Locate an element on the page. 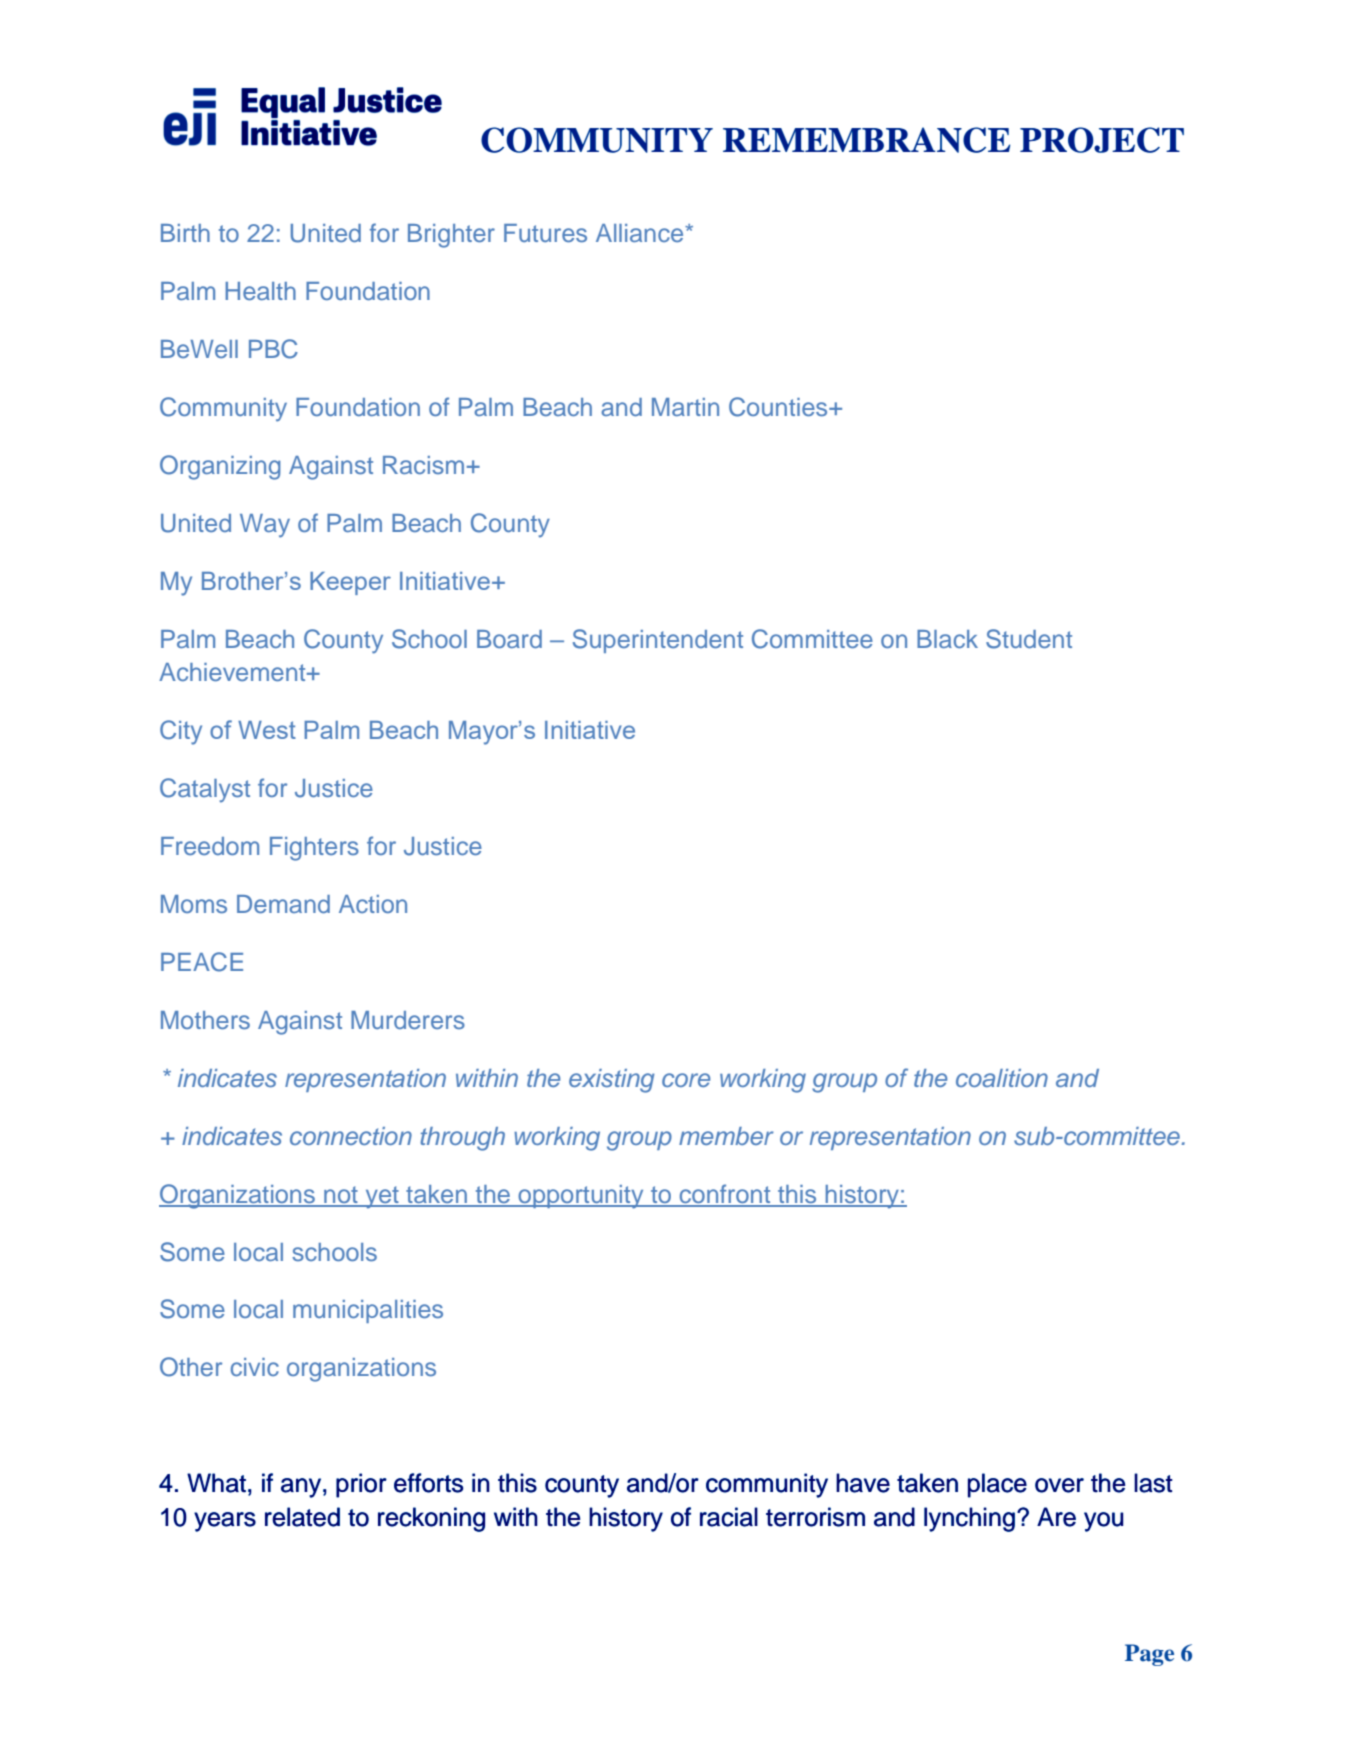  Alliance is located at coordinates (641, 233).
